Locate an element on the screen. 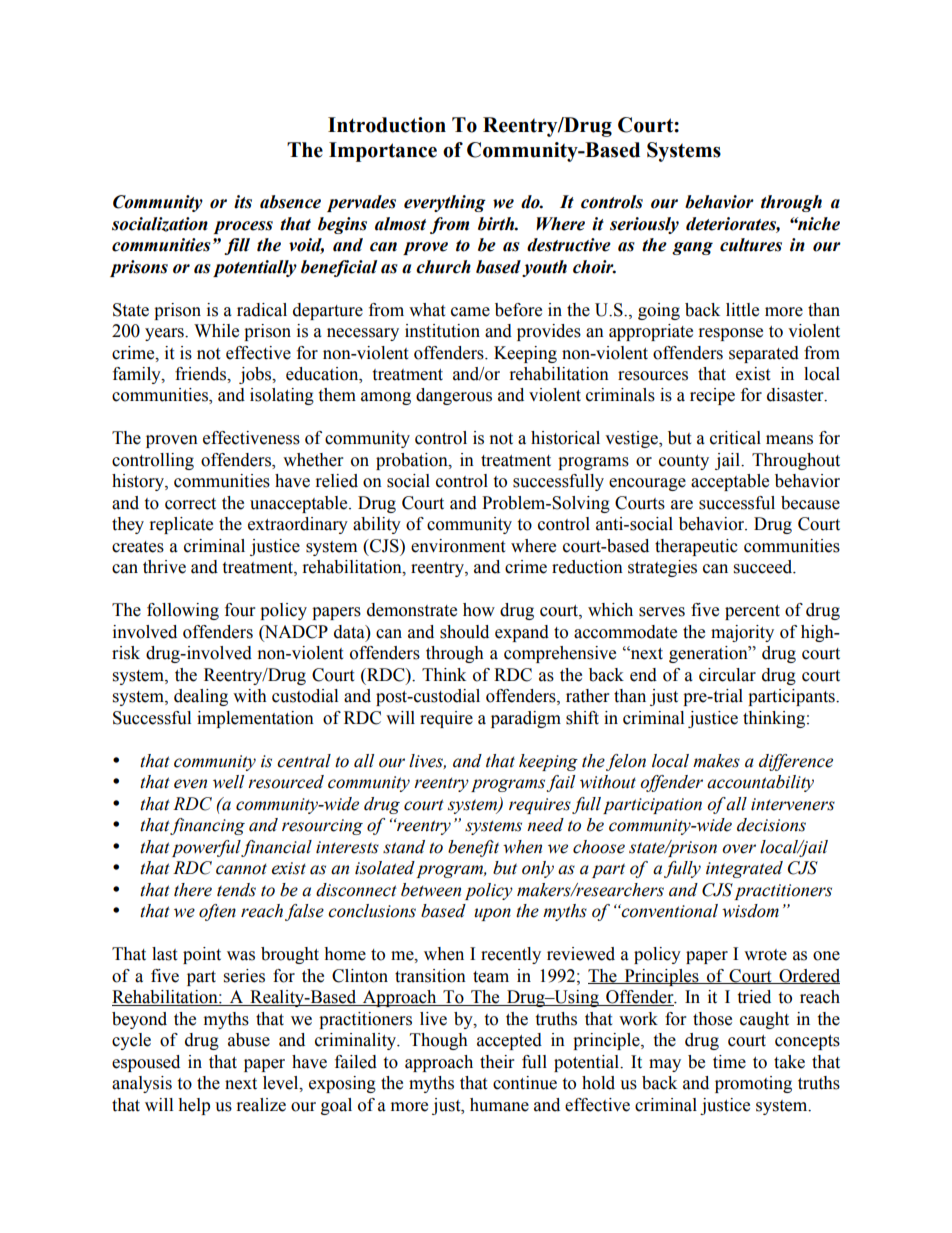 This screenshot has width=952, height=1233. following is located at coordinates (183, 611).
